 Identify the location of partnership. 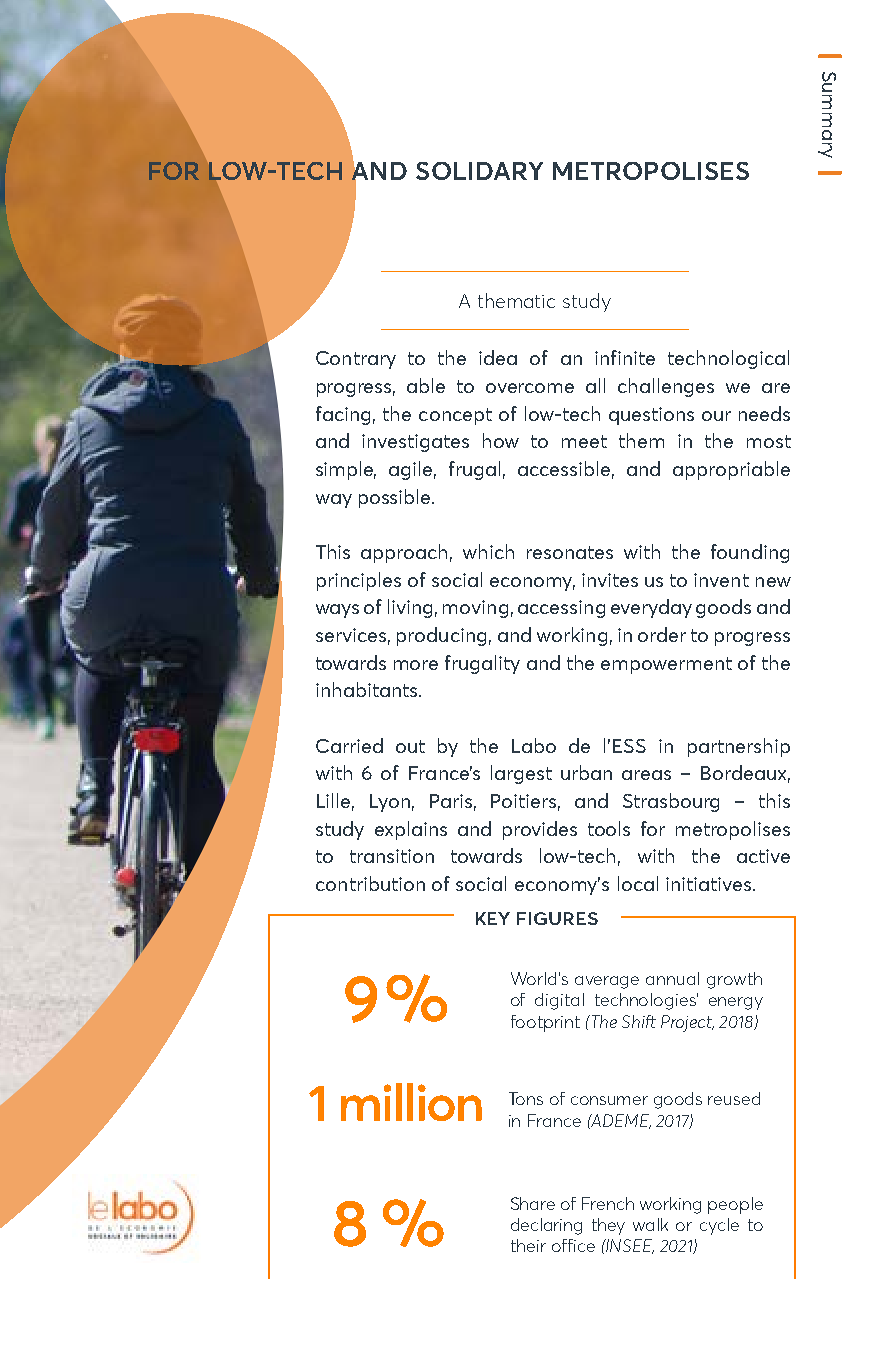
(739, 747).
